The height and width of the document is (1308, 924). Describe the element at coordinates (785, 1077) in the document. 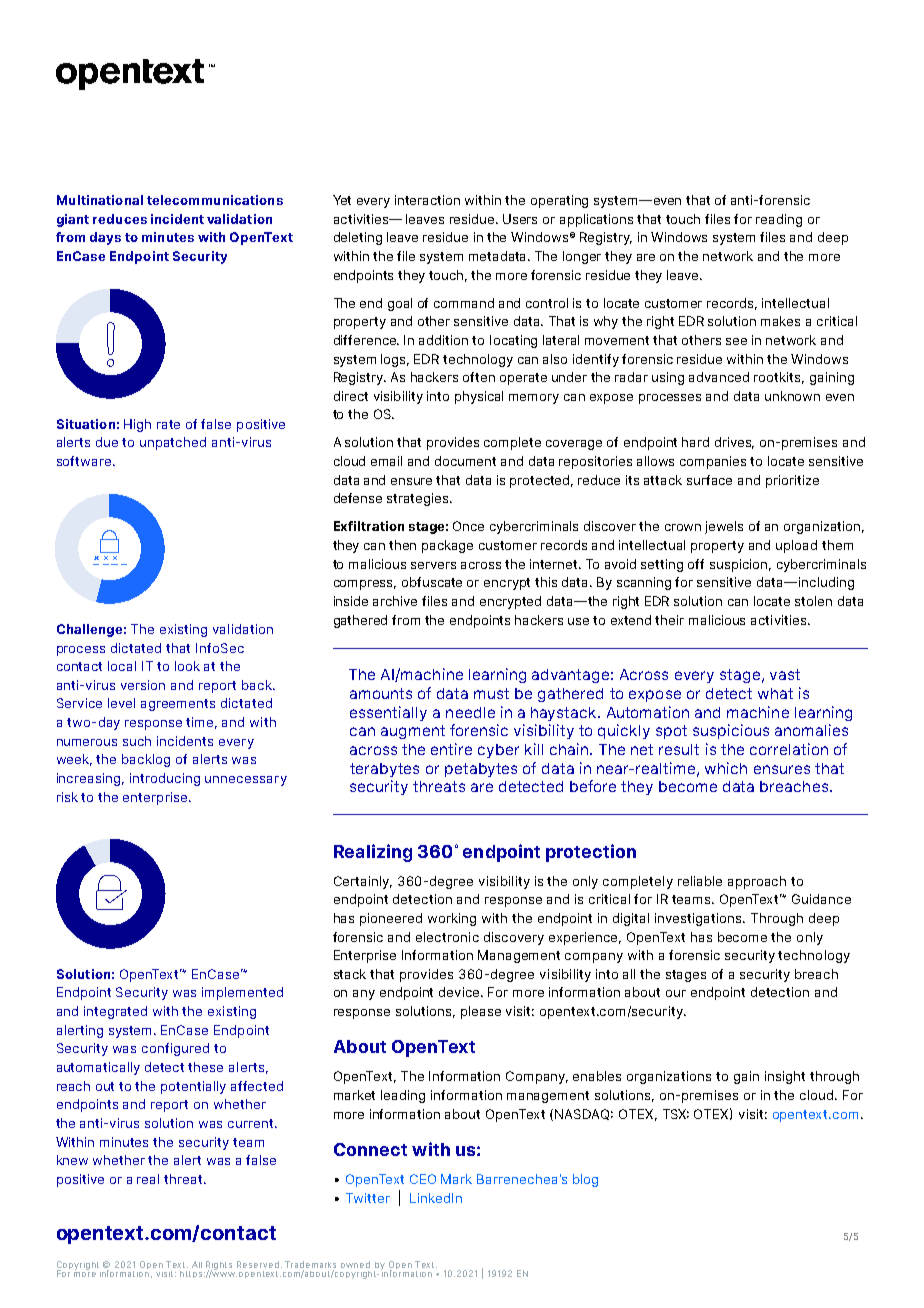

I see `insight` at that location.
